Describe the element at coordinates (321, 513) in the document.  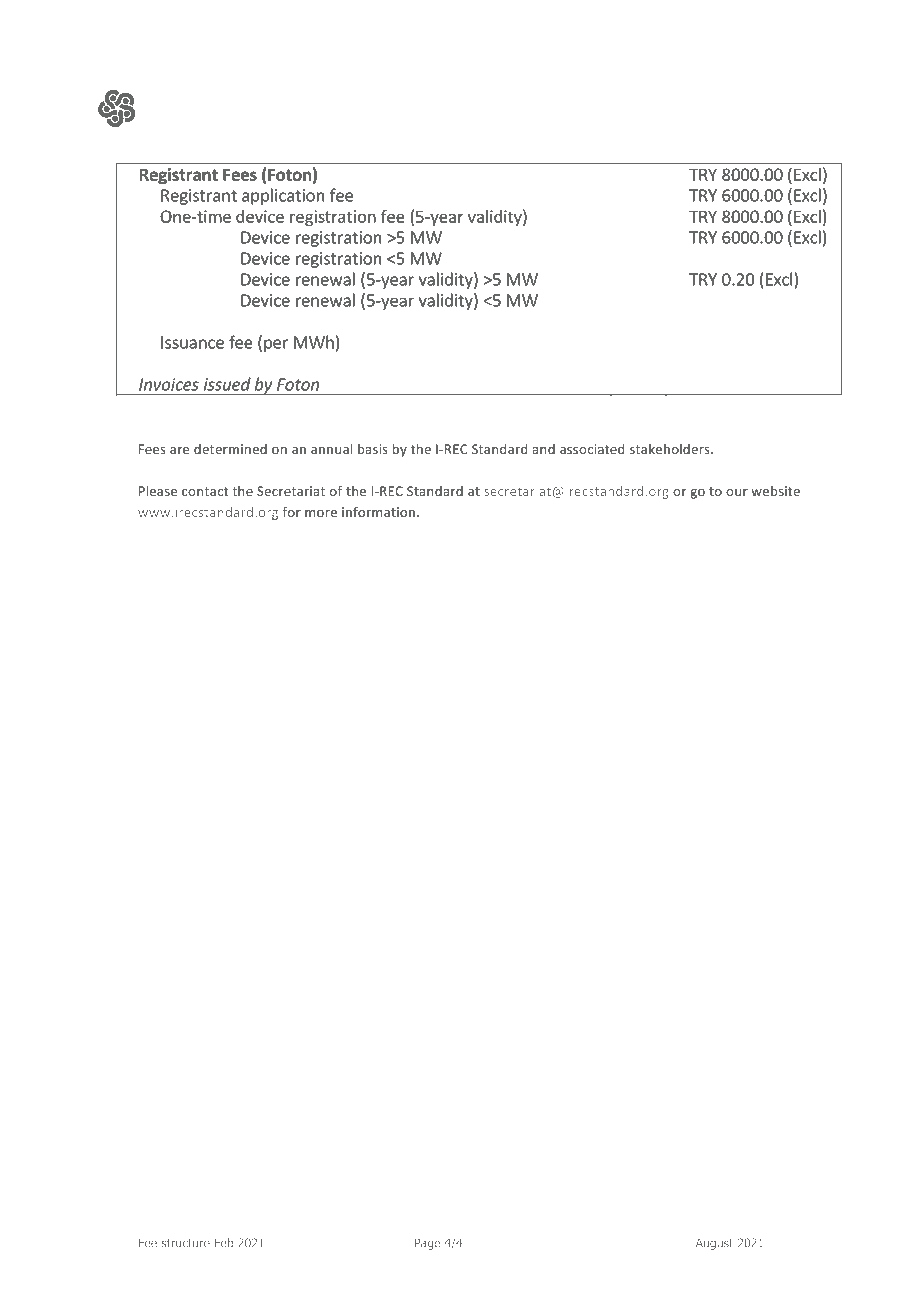
I see `more` at that location.
